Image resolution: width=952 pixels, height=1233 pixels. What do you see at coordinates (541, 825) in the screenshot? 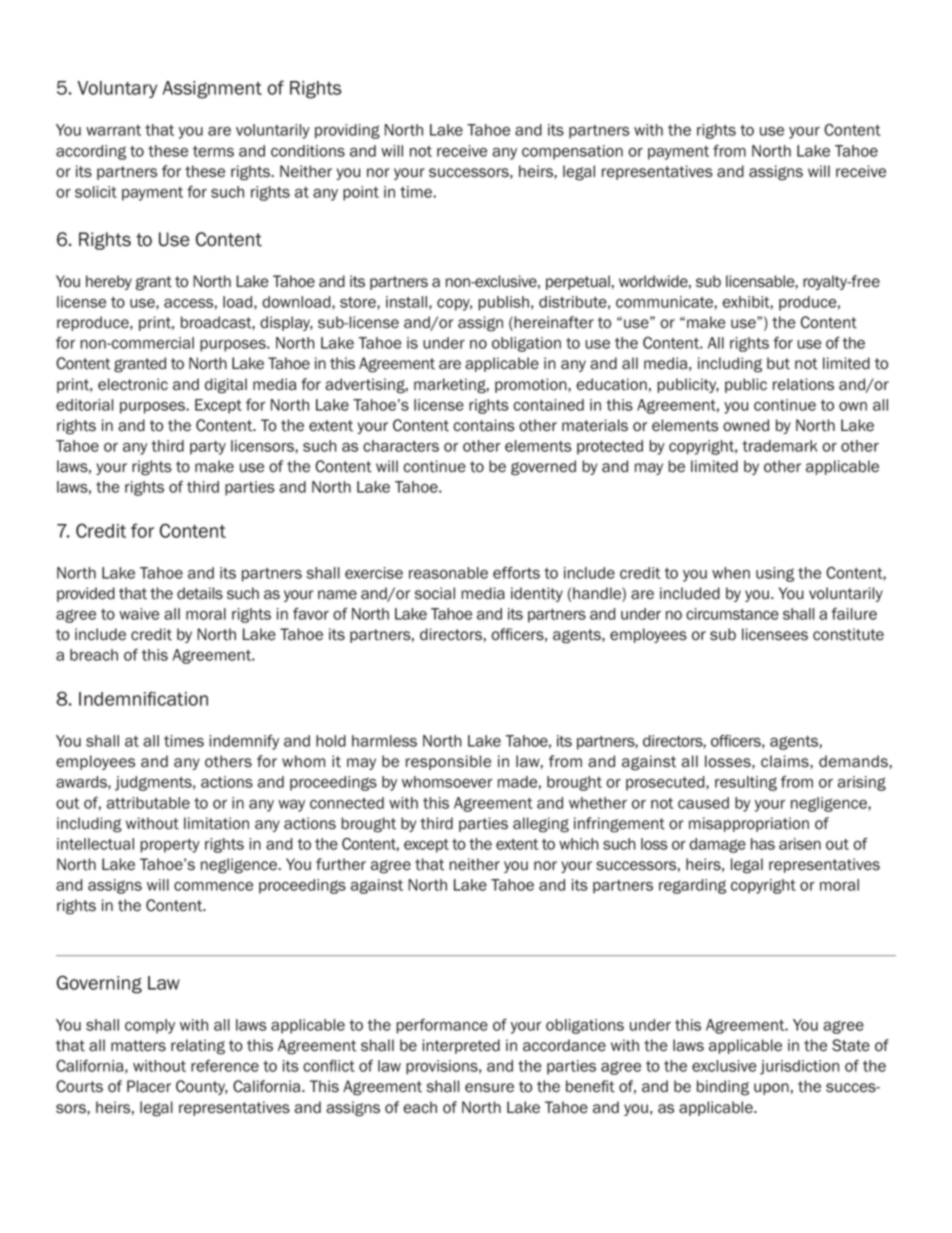
I see `alleging` at bounding box center [541, 825].
